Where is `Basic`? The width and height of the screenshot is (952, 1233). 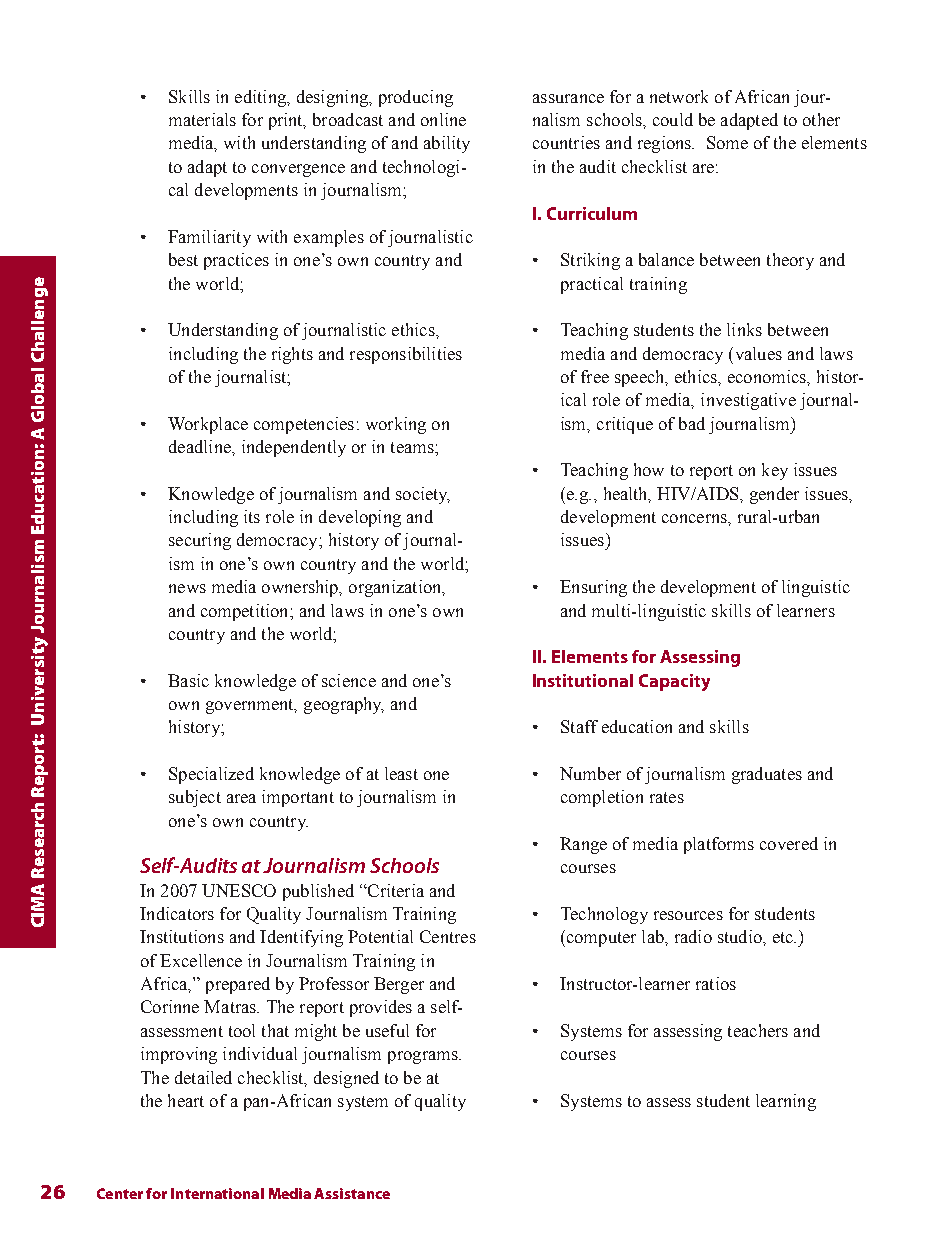
Basic is located at coordinates (188, 680).
